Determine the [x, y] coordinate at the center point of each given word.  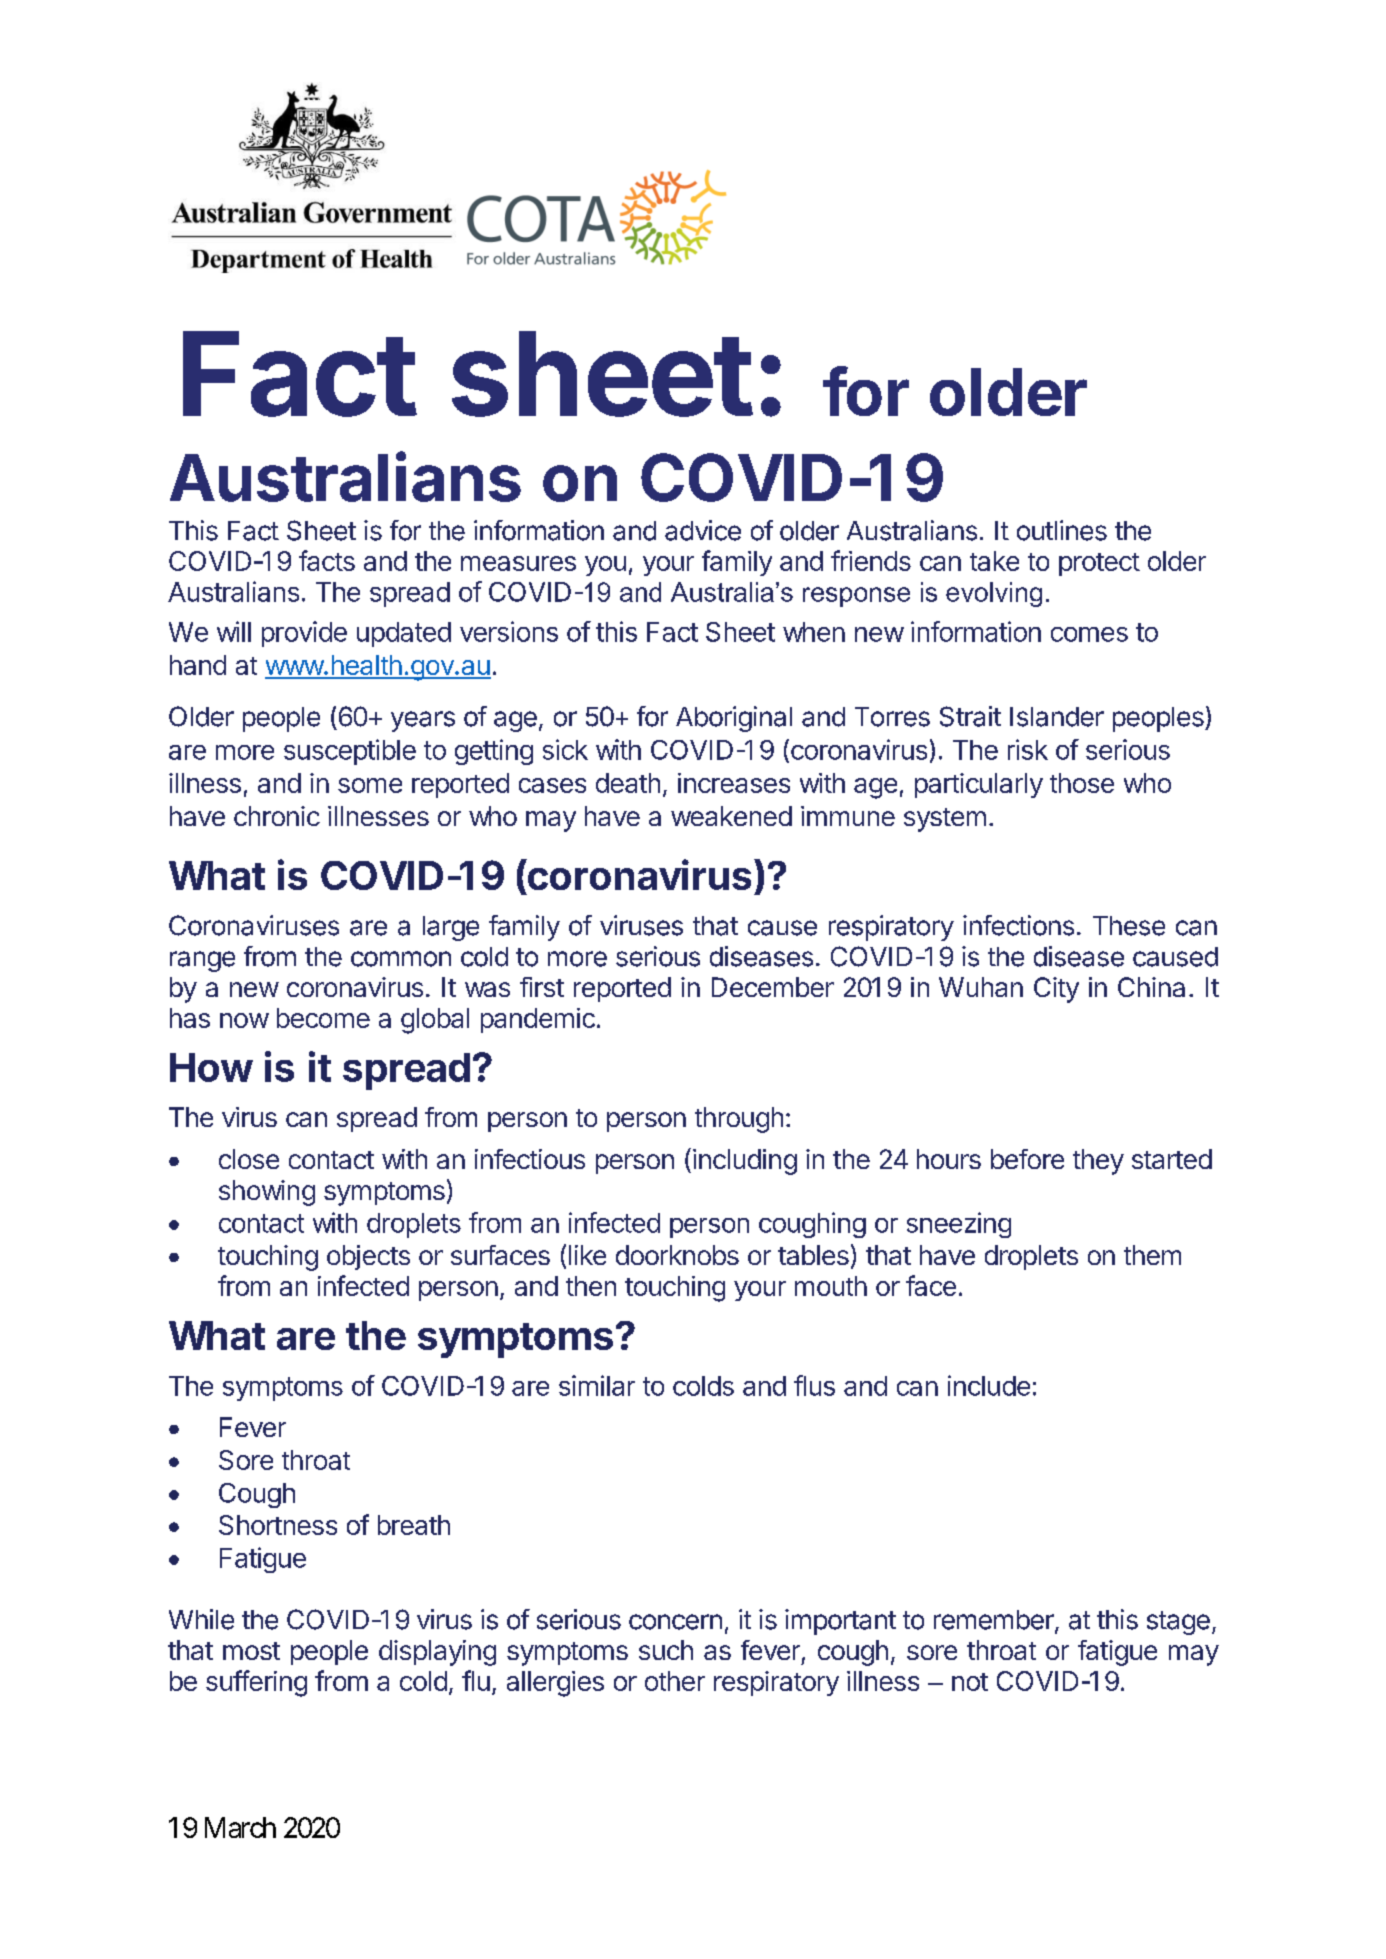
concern [675, 1622]
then [591, 1286]
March [240, 1827]
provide [304, 634]
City [1056, 990]
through [739, 1120]
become [323, 1018]
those [1082, 783]
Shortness [278, 1525]
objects [368, 1257]
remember [995, 1621]
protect [1099, 564]
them [1152, 1255]
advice [703, 530]
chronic [277, 816]
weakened [731, 816]
